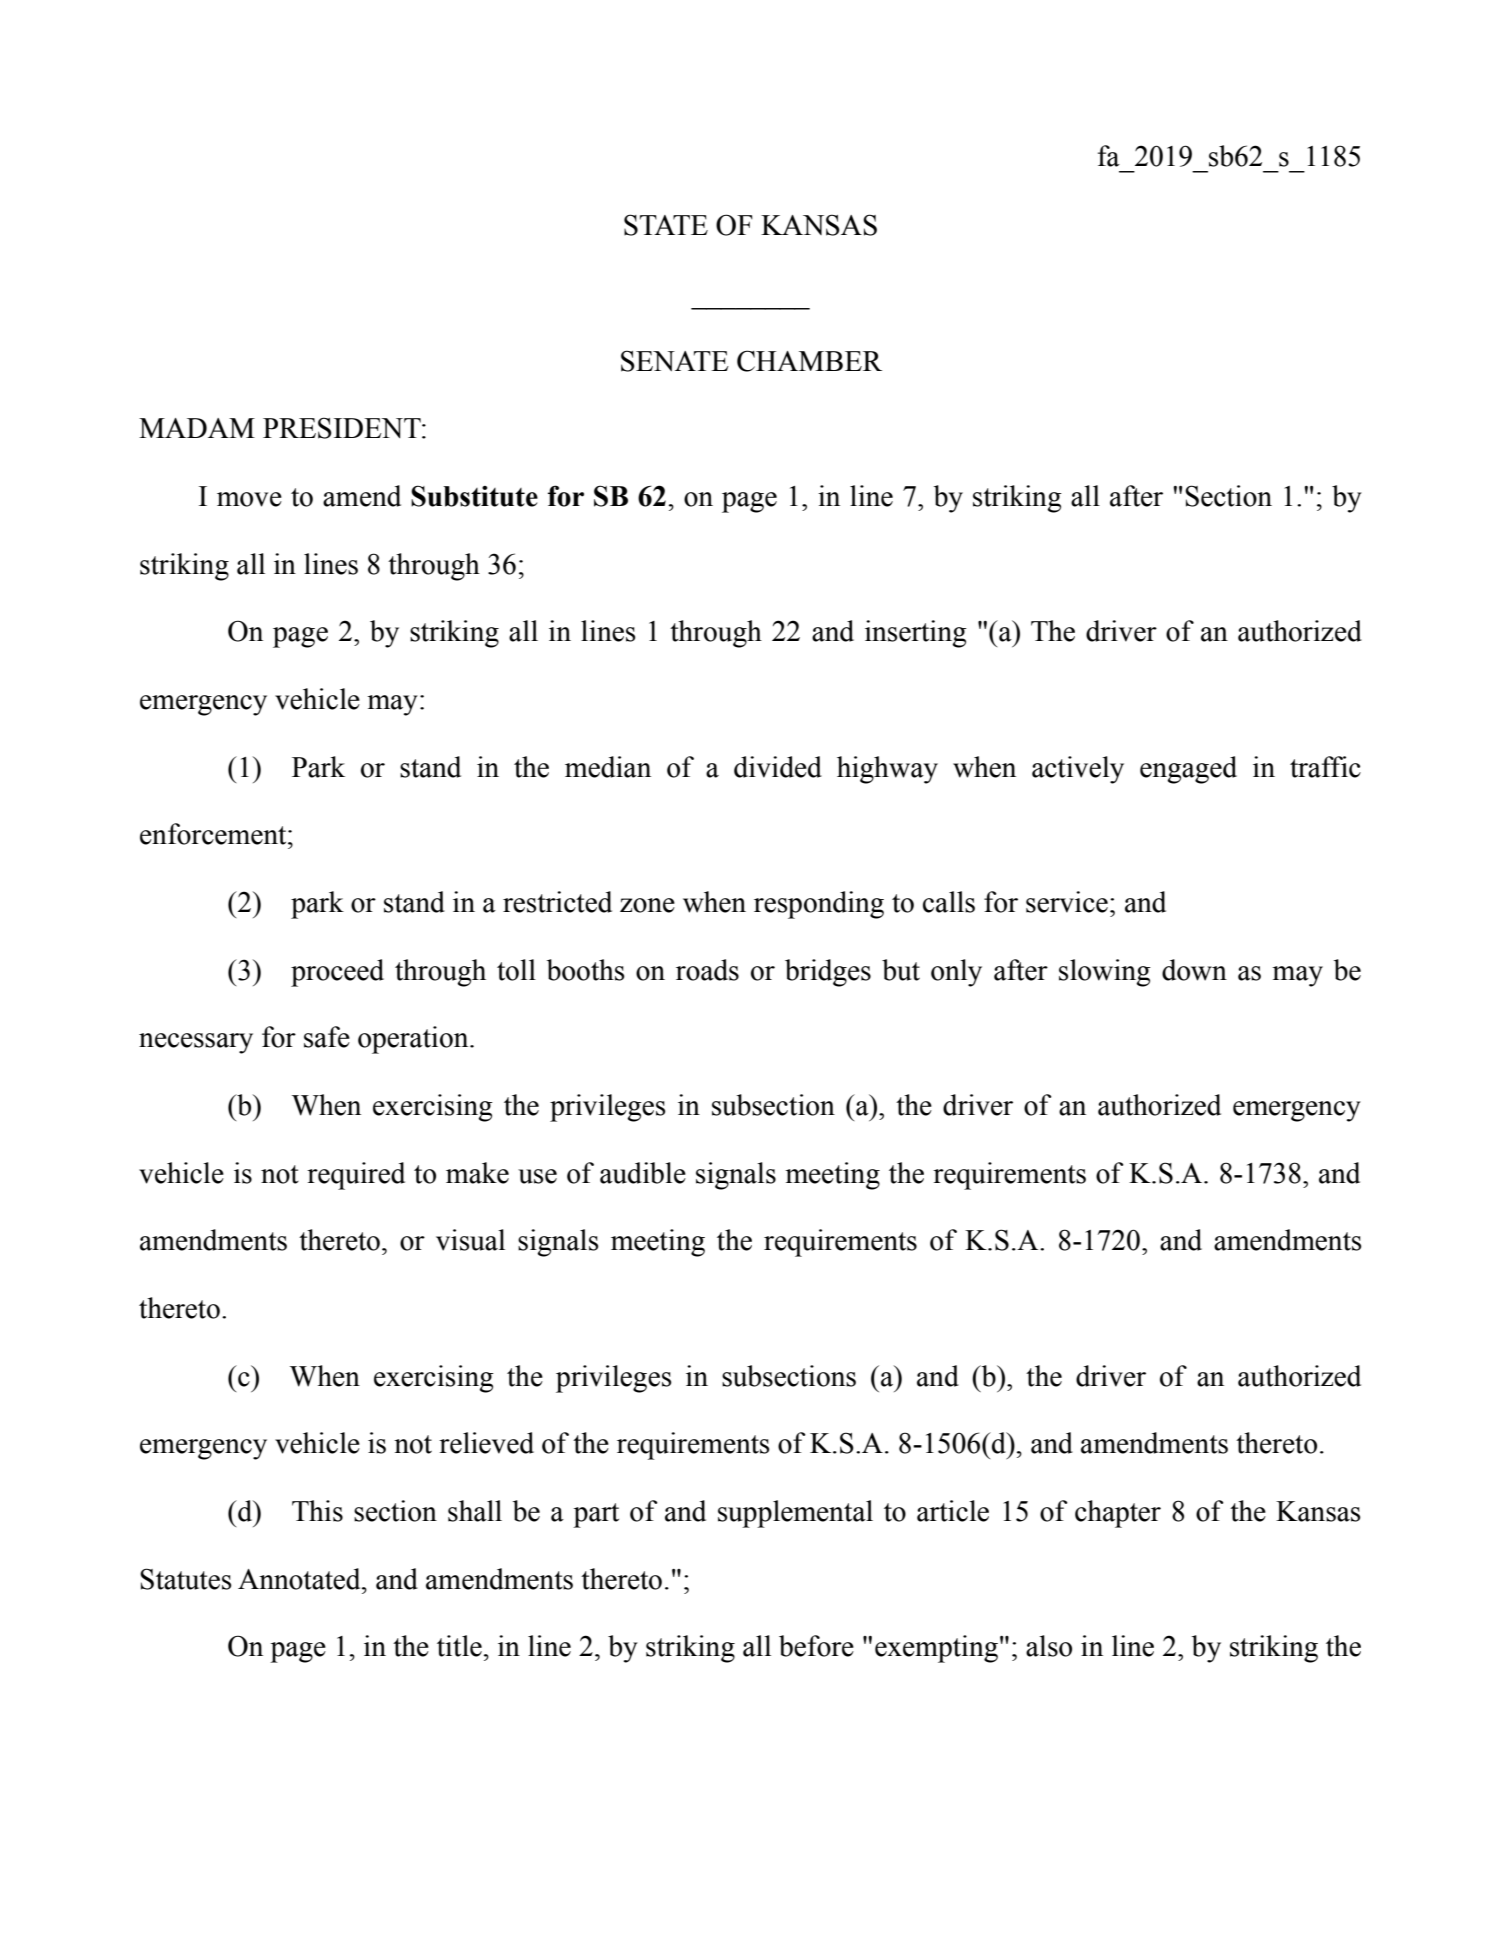  Describe the element at coordinates (1188, 770) in the screenshot. I see `engaged` at that location.
